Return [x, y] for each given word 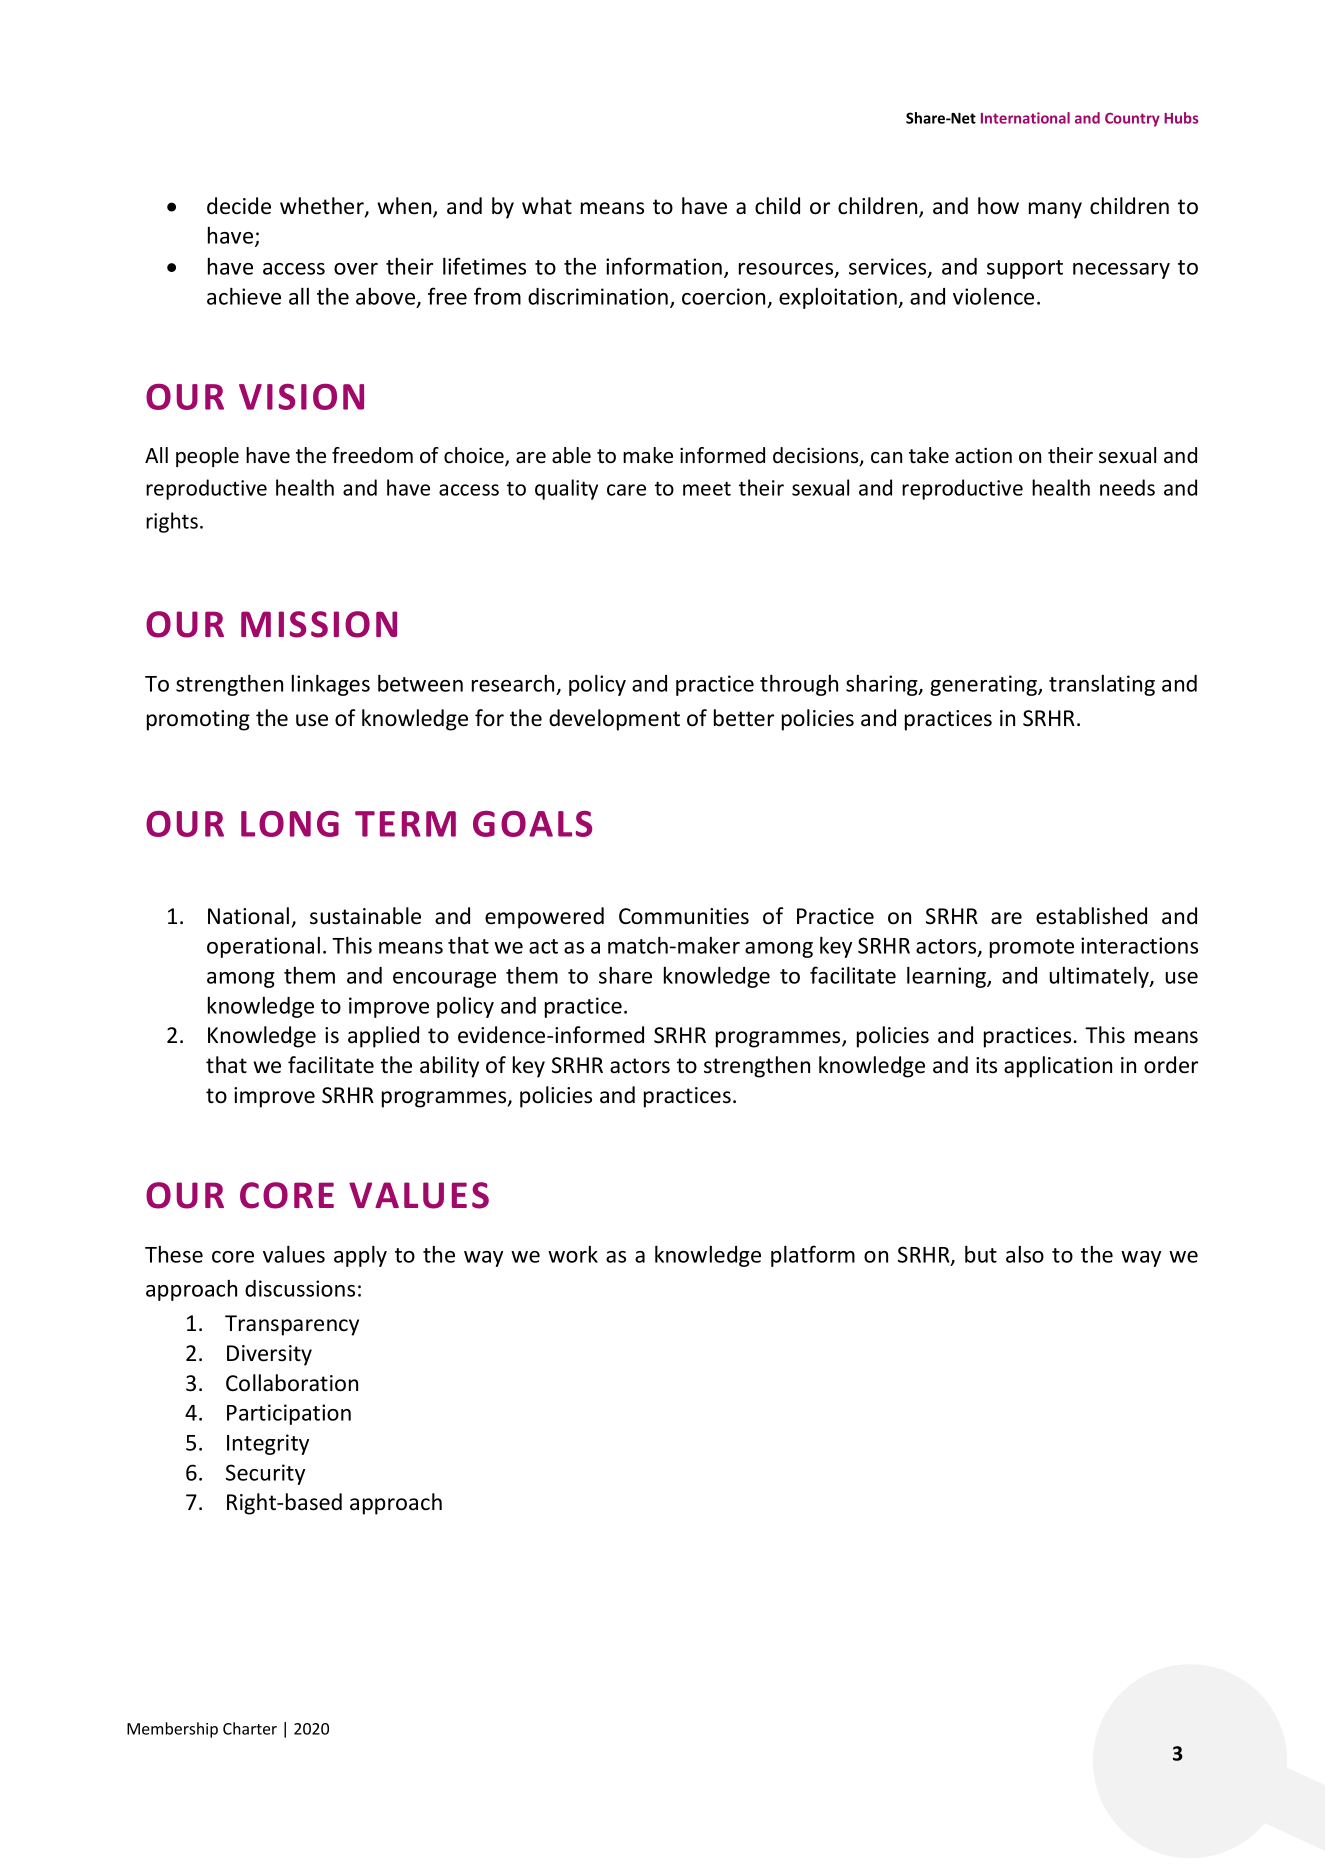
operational [263, 947]
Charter [250, 1728]
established [1091, 916]
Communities [684, 916]
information [664, 266]
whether [323, 207]
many [1055, 210]
